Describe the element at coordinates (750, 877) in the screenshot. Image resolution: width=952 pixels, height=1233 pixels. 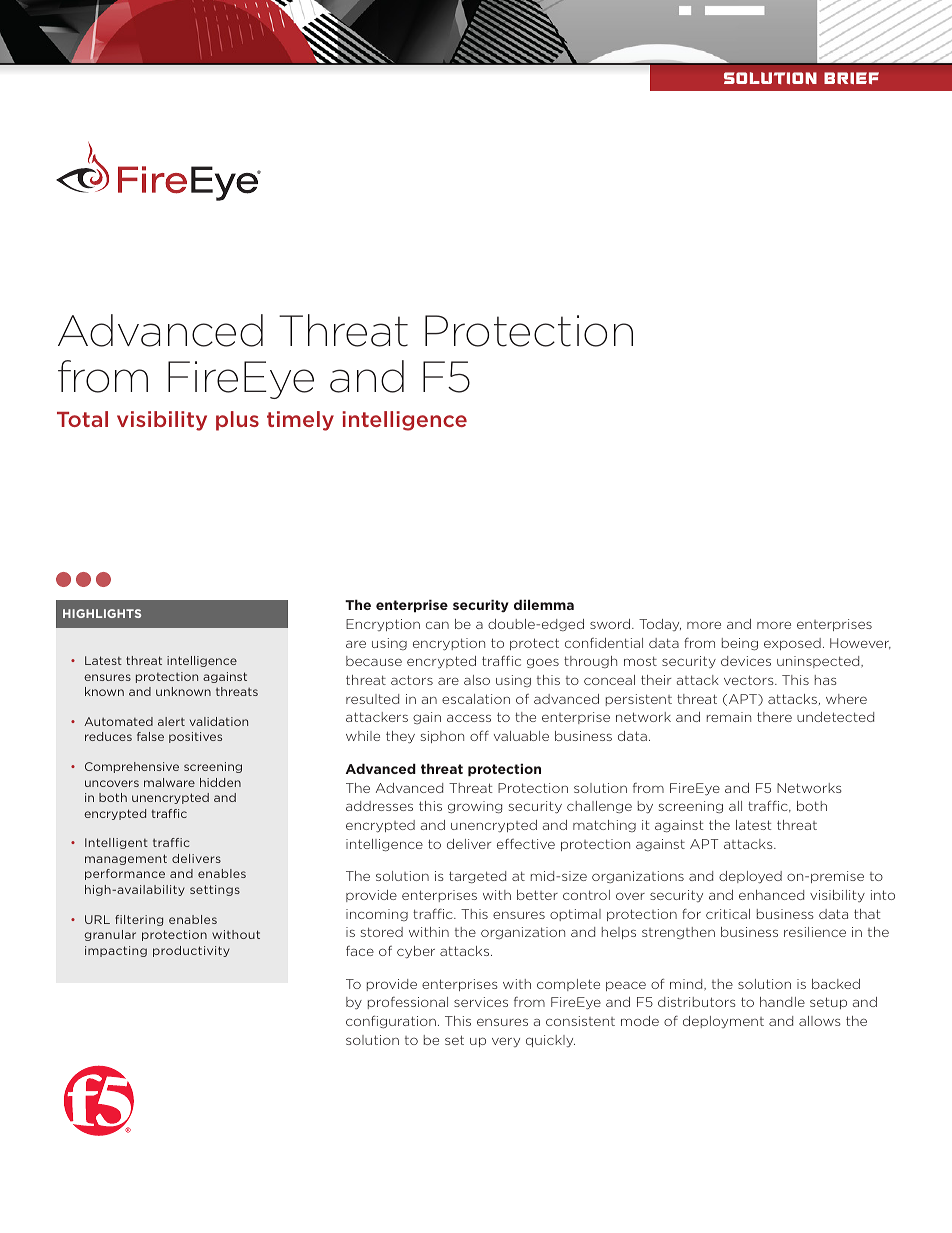
I see `deployed` at that location.
